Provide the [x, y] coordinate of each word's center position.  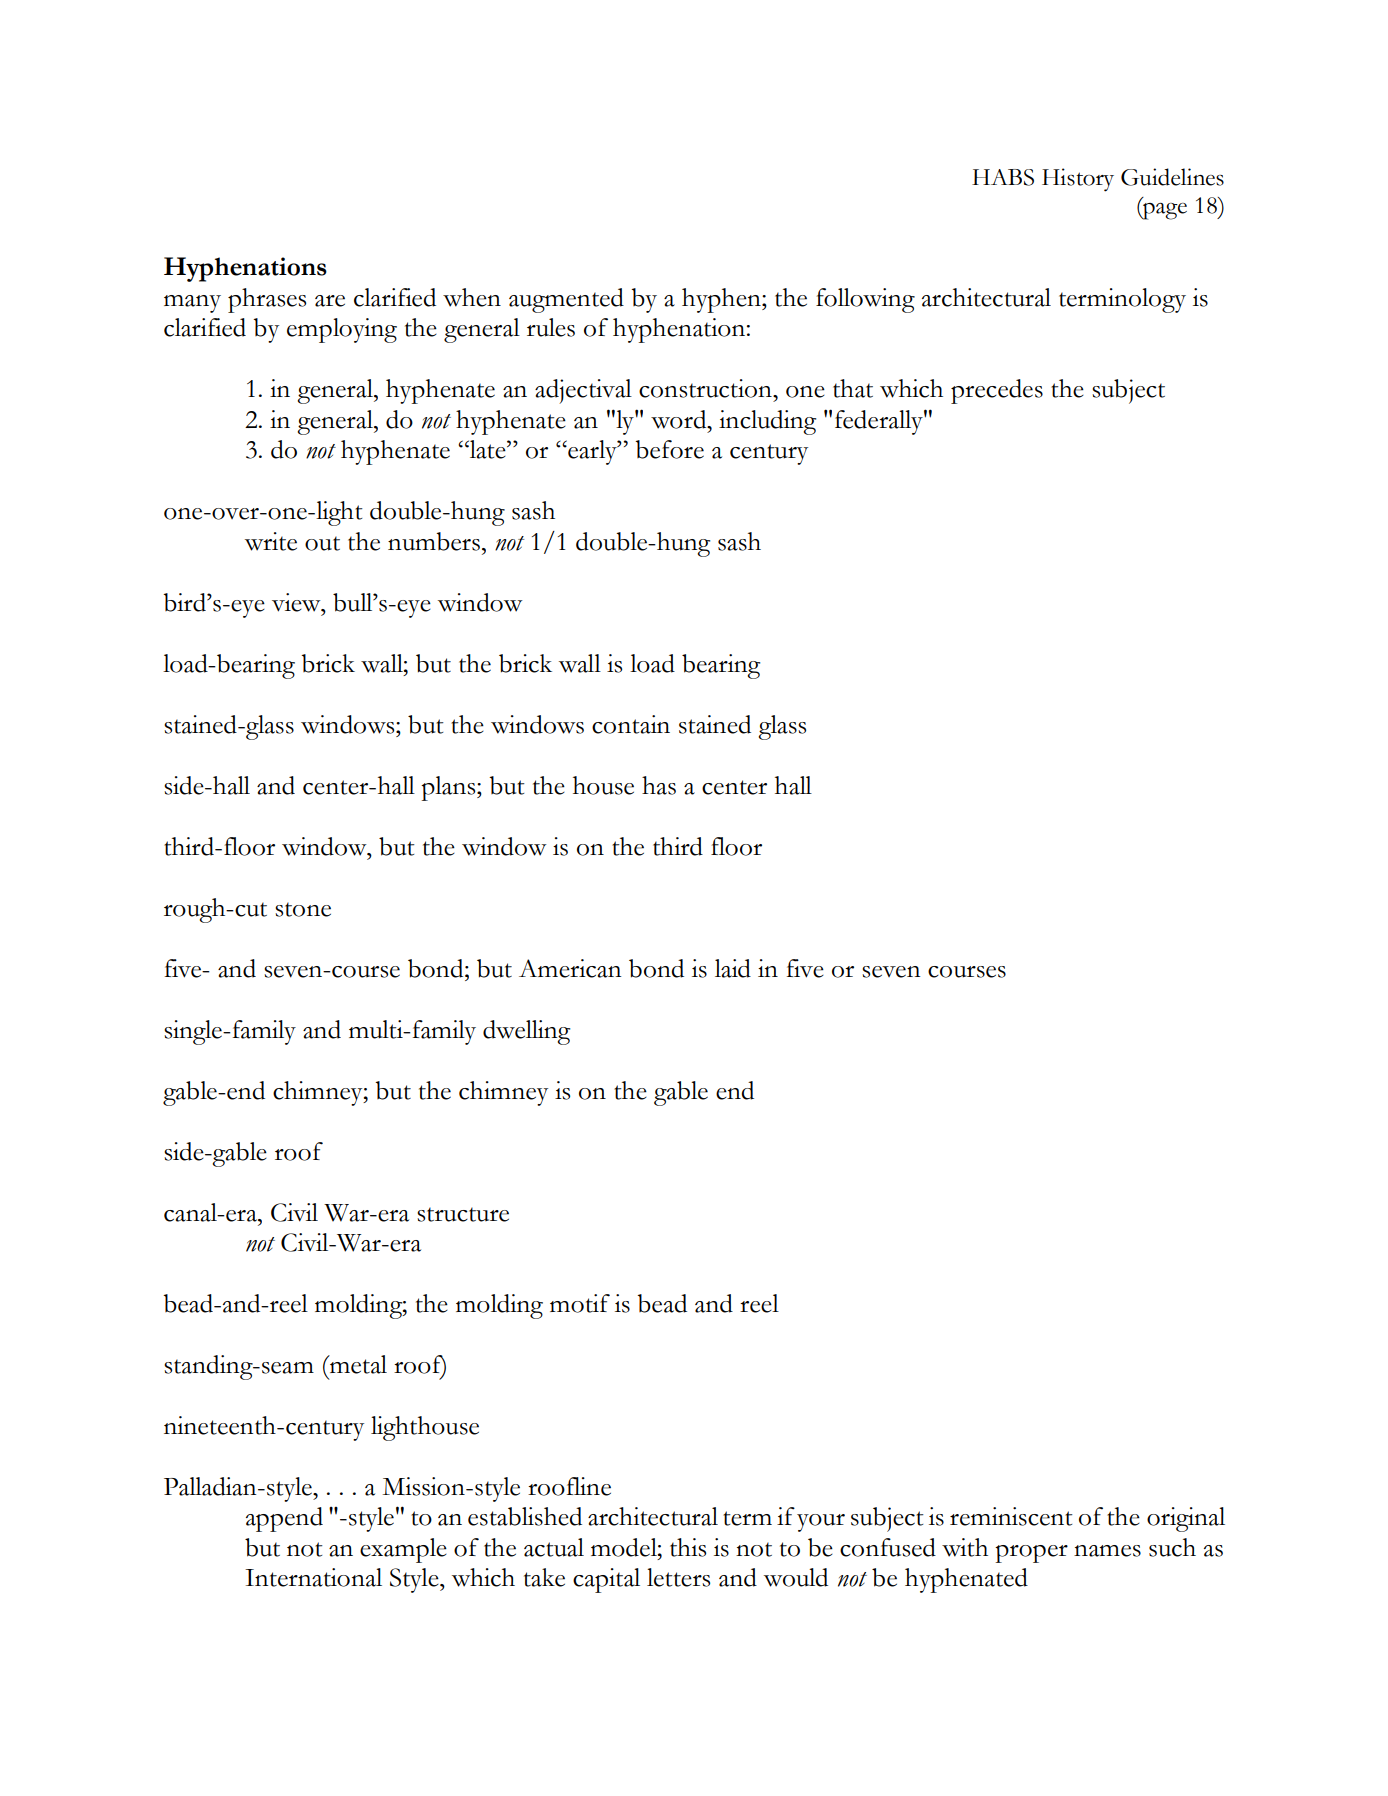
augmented [566, 300]
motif [580, 1303]
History [1078, 180]
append [284, 1519]
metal [357, 1364]
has [659, 785]
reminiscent [1011, 1516]
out [322, 543]
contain [631, 724]
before [669, 449]
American [570, 968]
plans [449, 788]
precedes [997, 391]
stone [303, 909]
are [330, 301]
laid [733, 968]
